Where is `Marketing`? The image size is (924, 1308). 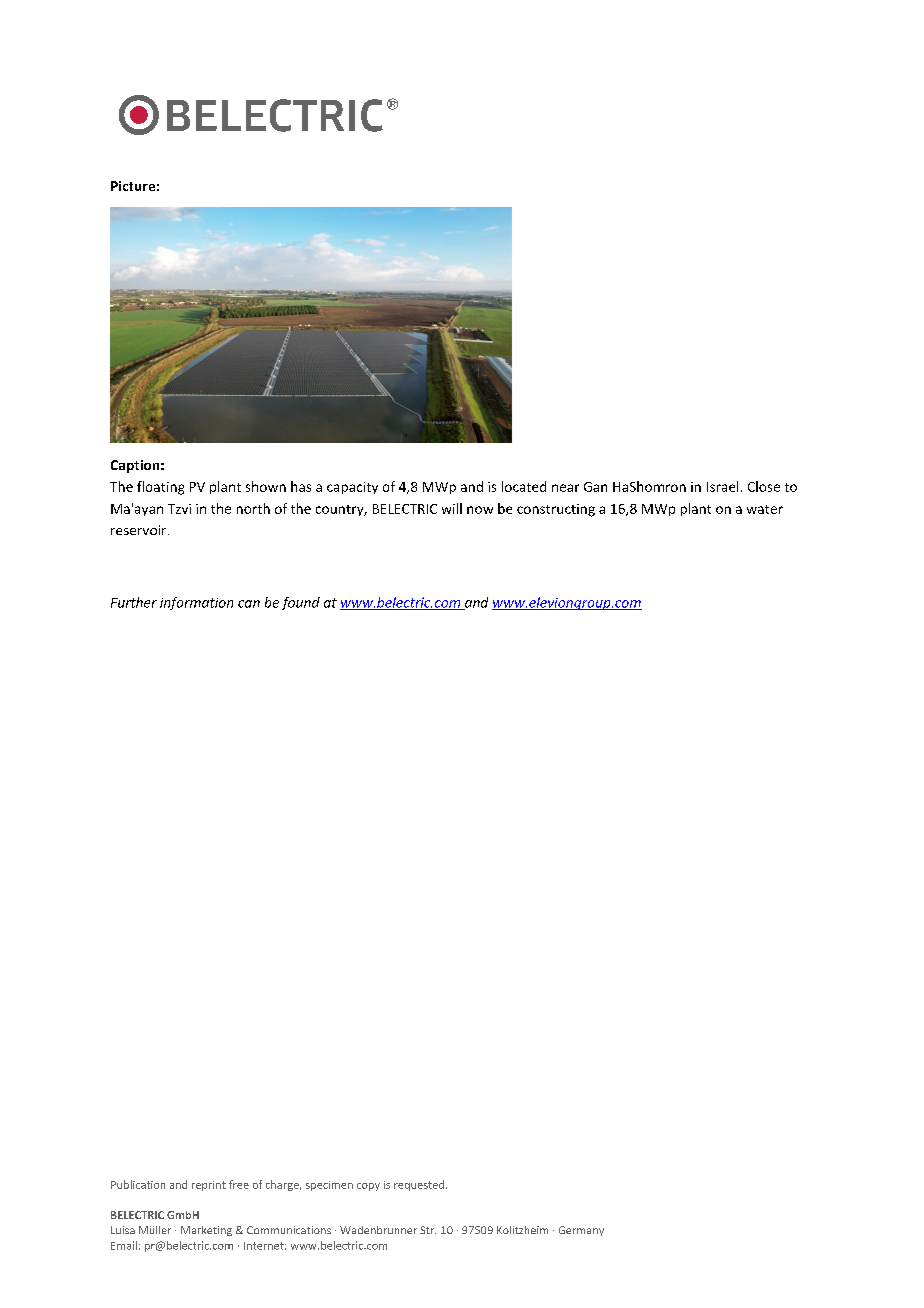 Marketing is located at coordinates (206, 1231).
